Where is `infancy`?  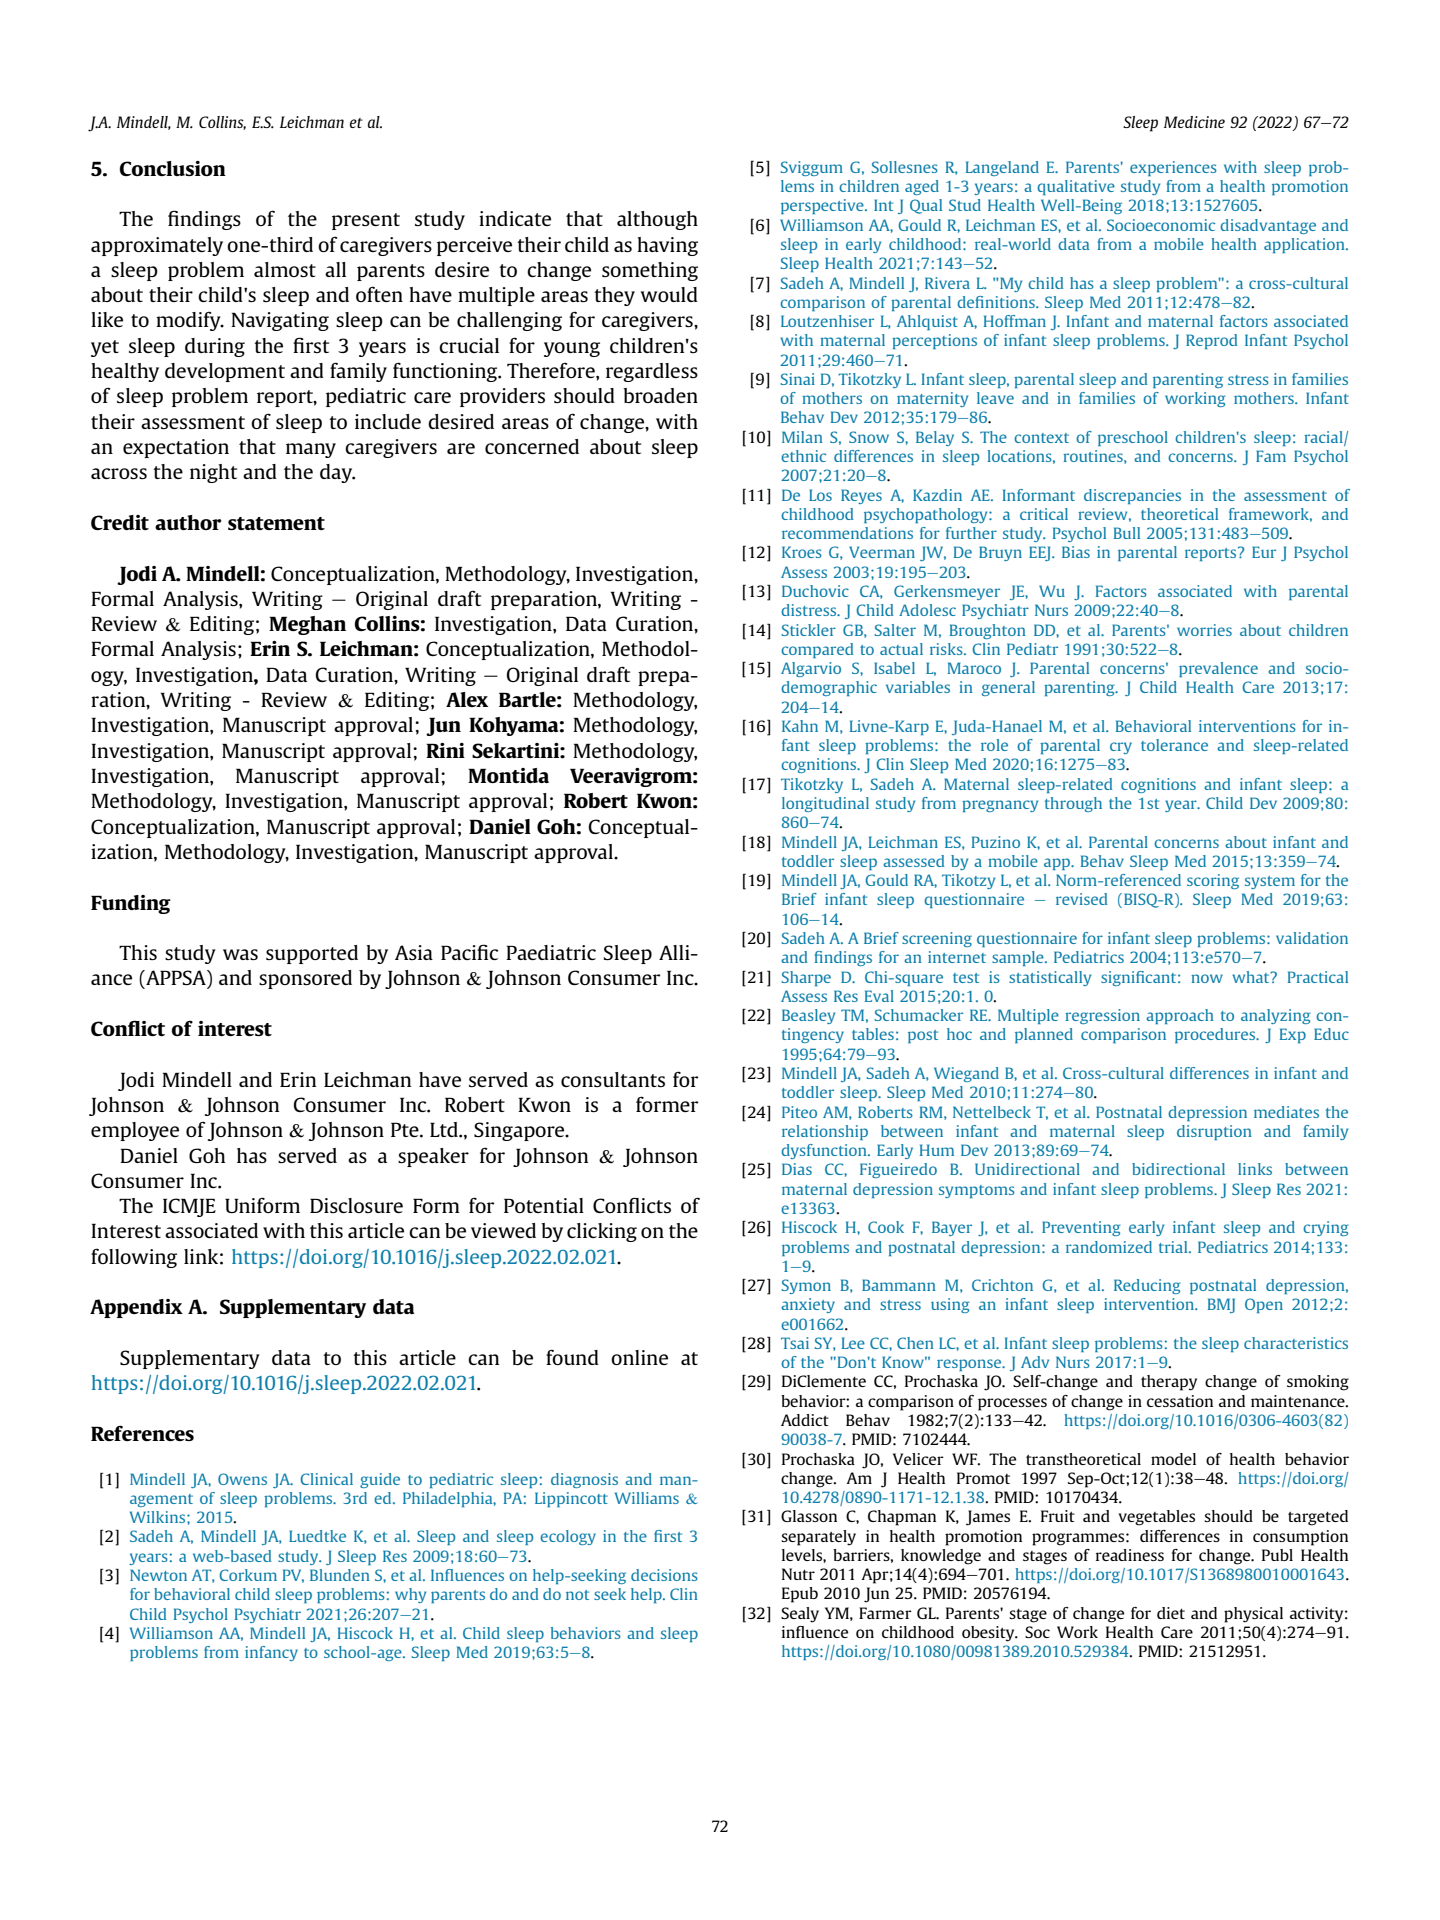 infancy is located at coordinates (271, 1653).
